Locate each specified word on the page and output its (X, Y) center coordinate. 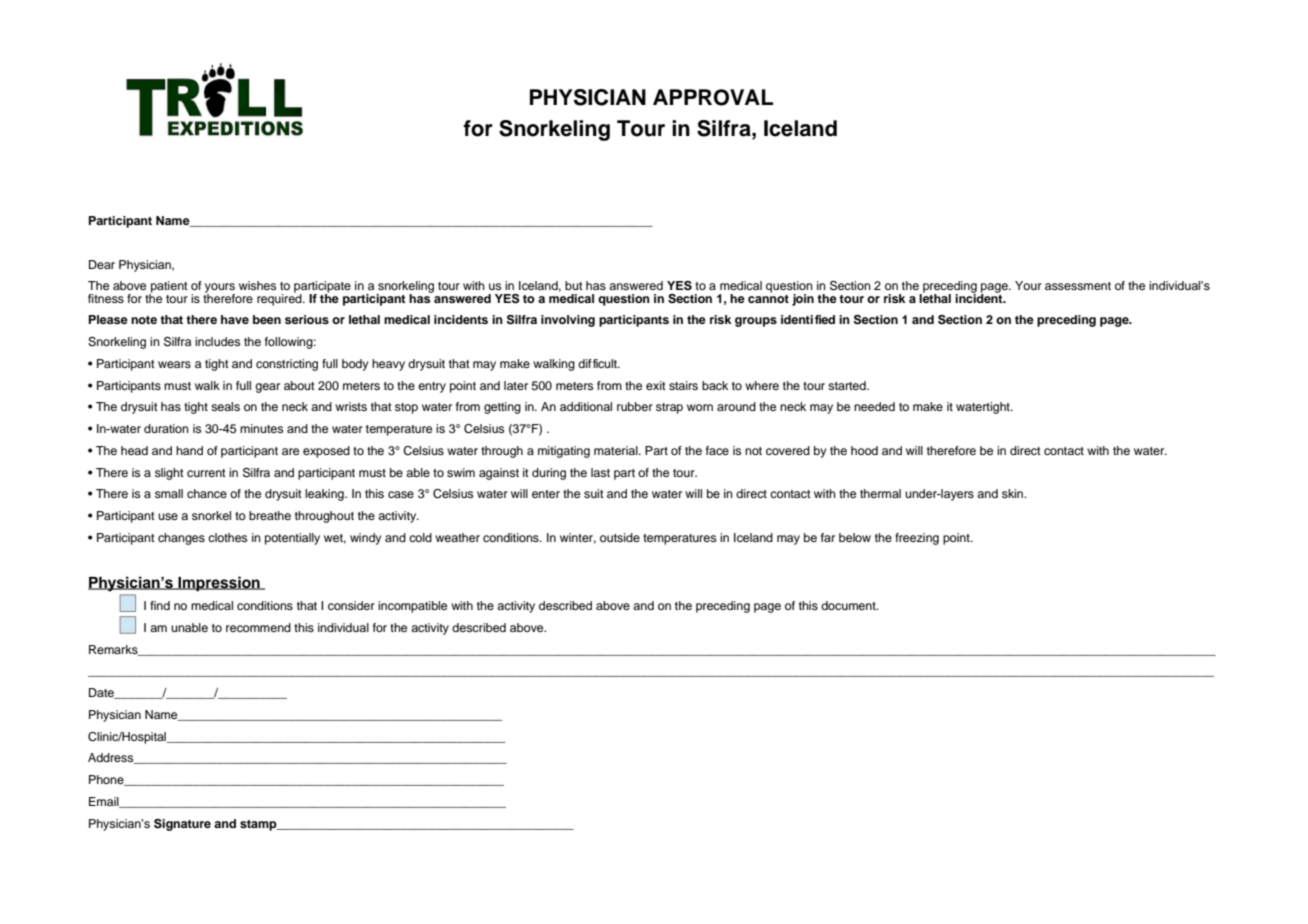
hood (864, 450)
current (206, 473)
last (600, 472)
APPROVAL (713, 97)
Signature (182, 825)
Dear (102, 264)
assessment (1078, 286)
